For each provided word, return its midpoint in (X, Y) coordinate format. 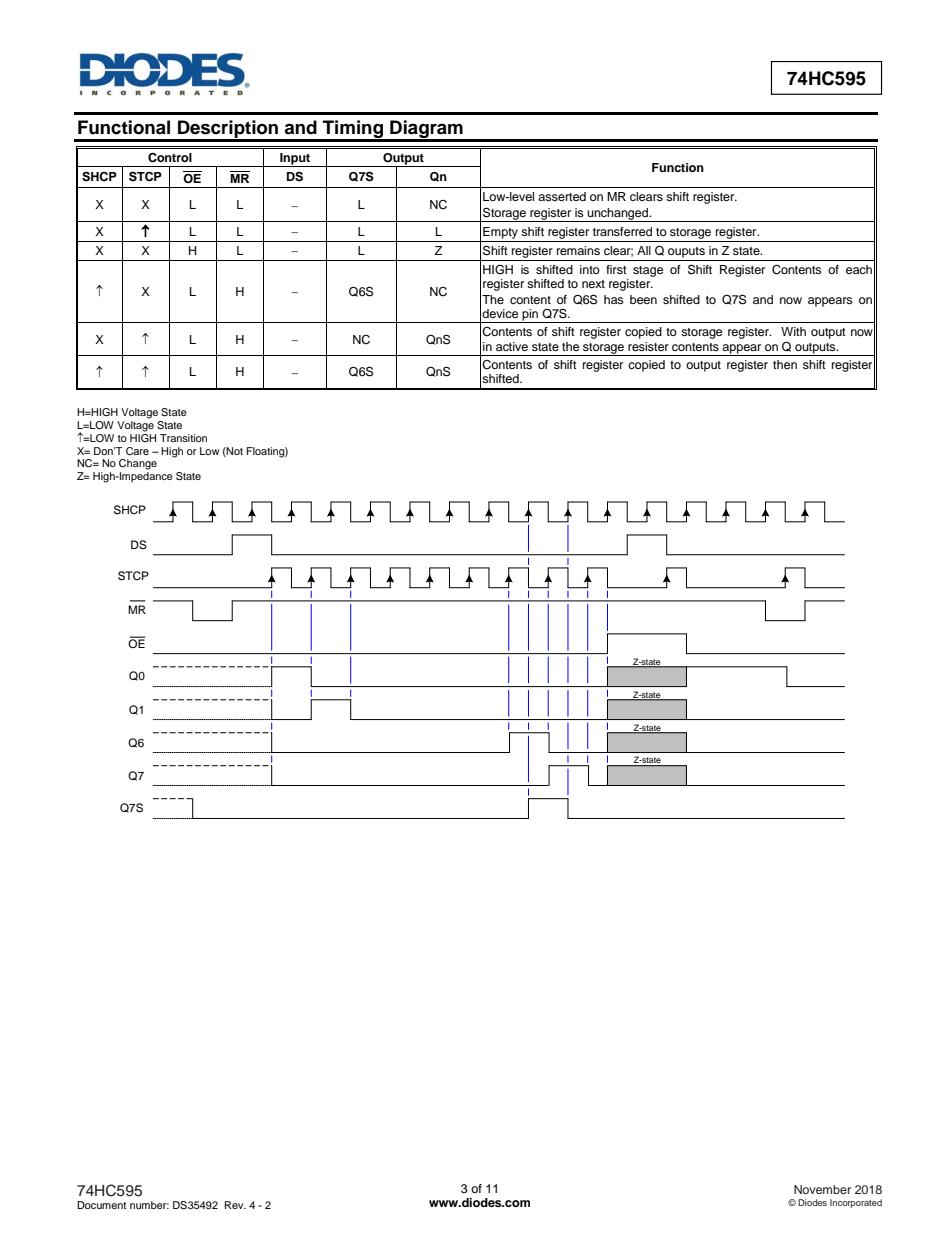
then (785, 364)
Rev (235, 1205)
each (859, 269)
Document (101, 1205)
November (822, 1189)
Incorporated (856, 1203)
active (512, 346)
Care (137, 451)
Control (170, 157)
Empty (500, 233)
